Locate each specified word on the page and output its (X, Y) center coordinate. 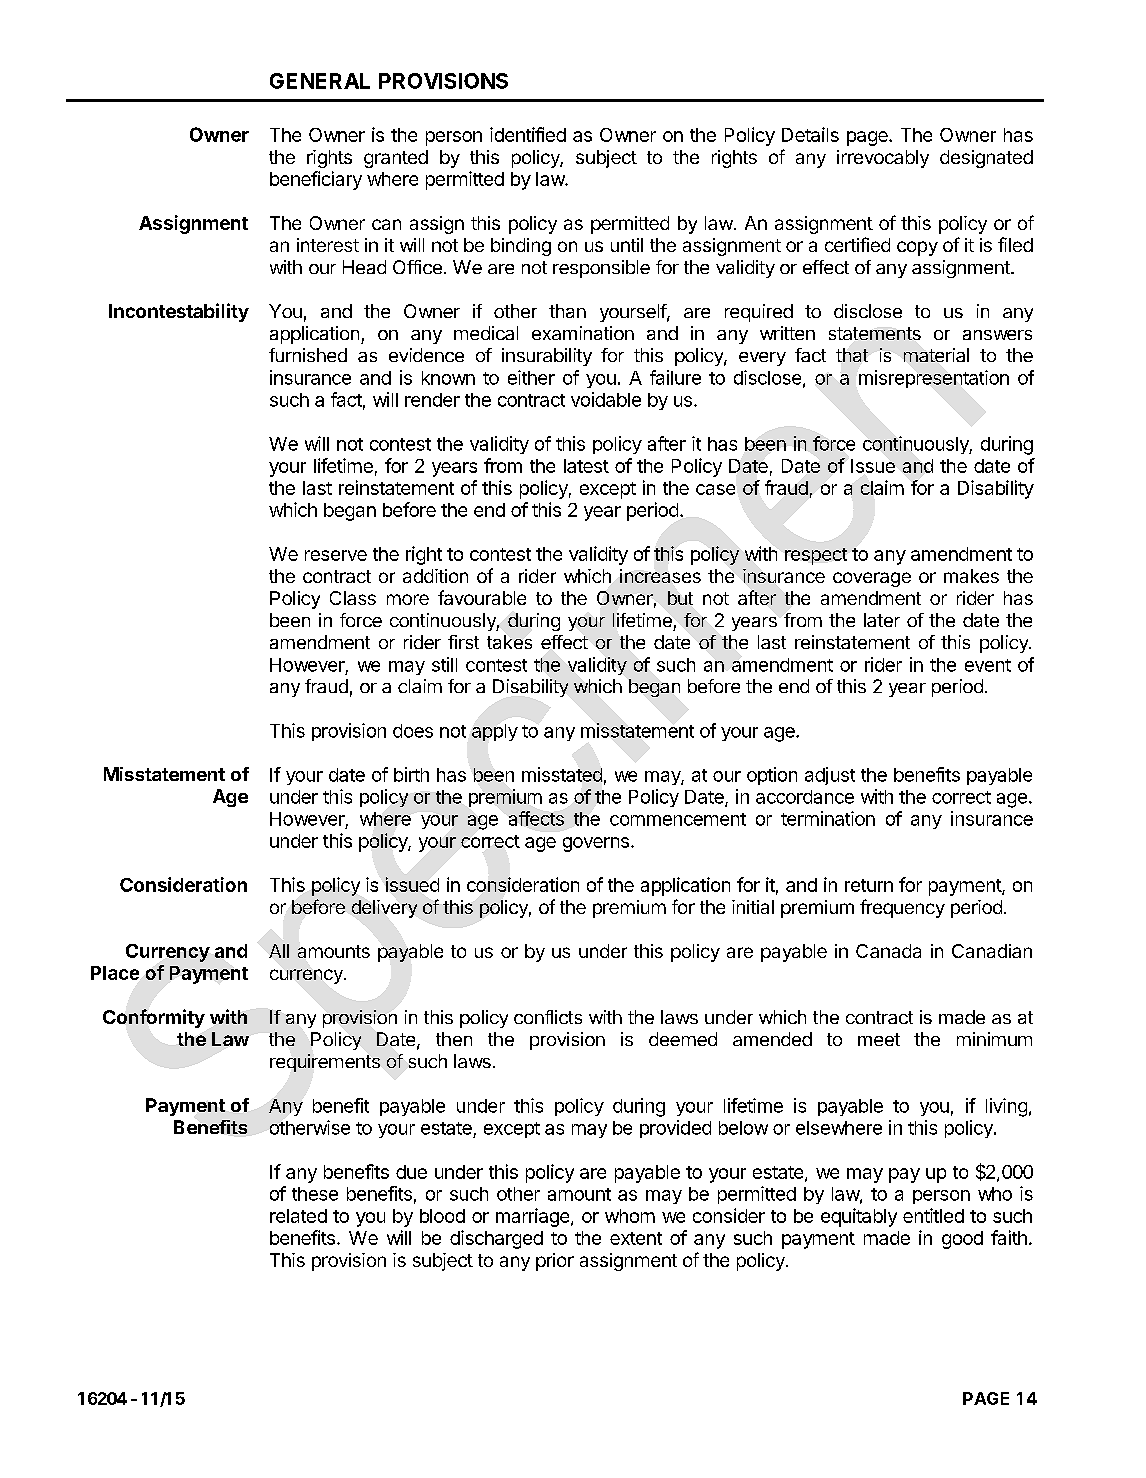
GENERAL (320, 81)
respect (816, 556)
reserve (336, 555)
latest (586, 466)
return (869, 885)
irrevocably (883, 159)
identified (528, 134)
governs (596, 844)
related (298, 1216)
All (279, 951)
